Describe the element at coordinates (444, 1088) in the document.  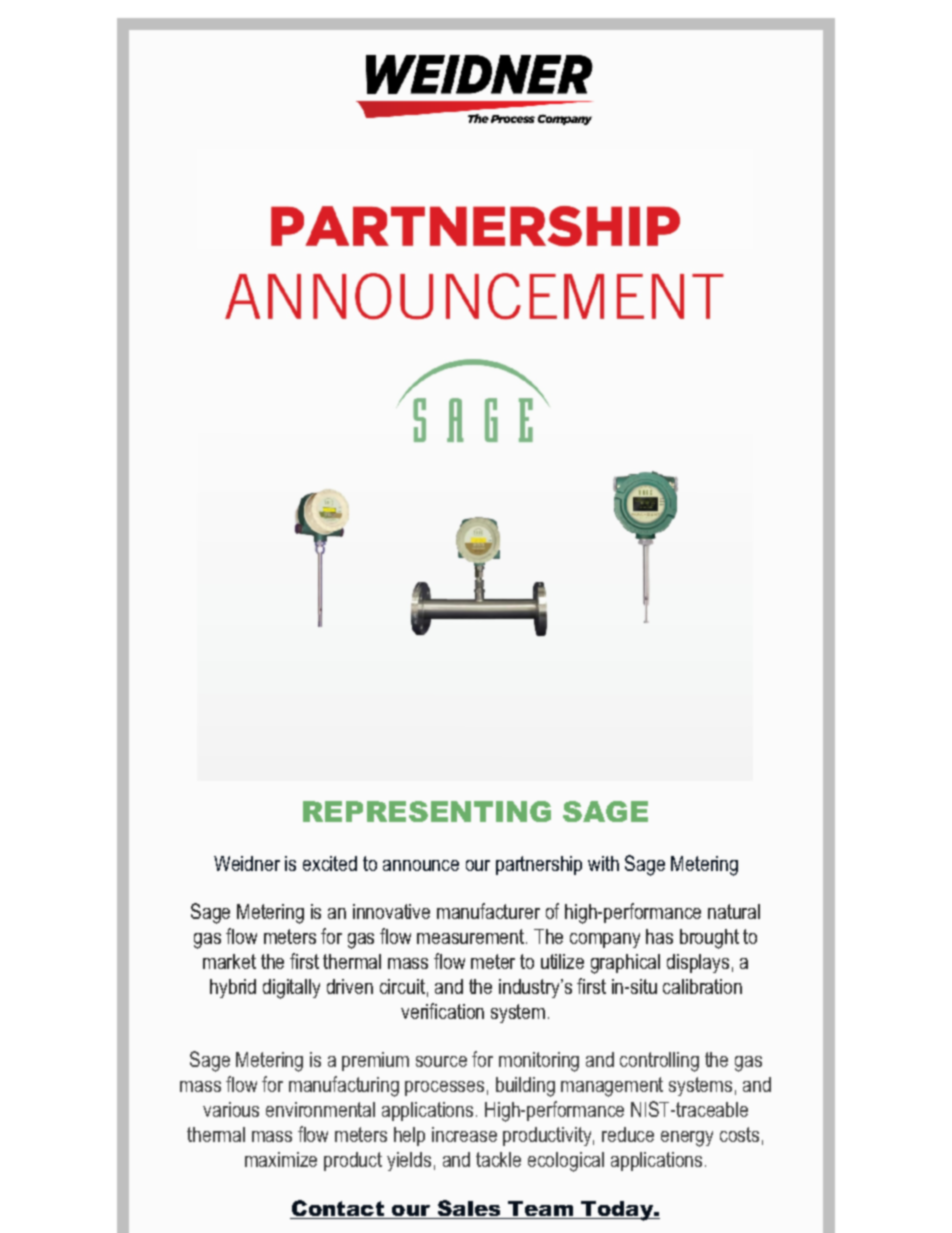
I see `processes` at that location.
